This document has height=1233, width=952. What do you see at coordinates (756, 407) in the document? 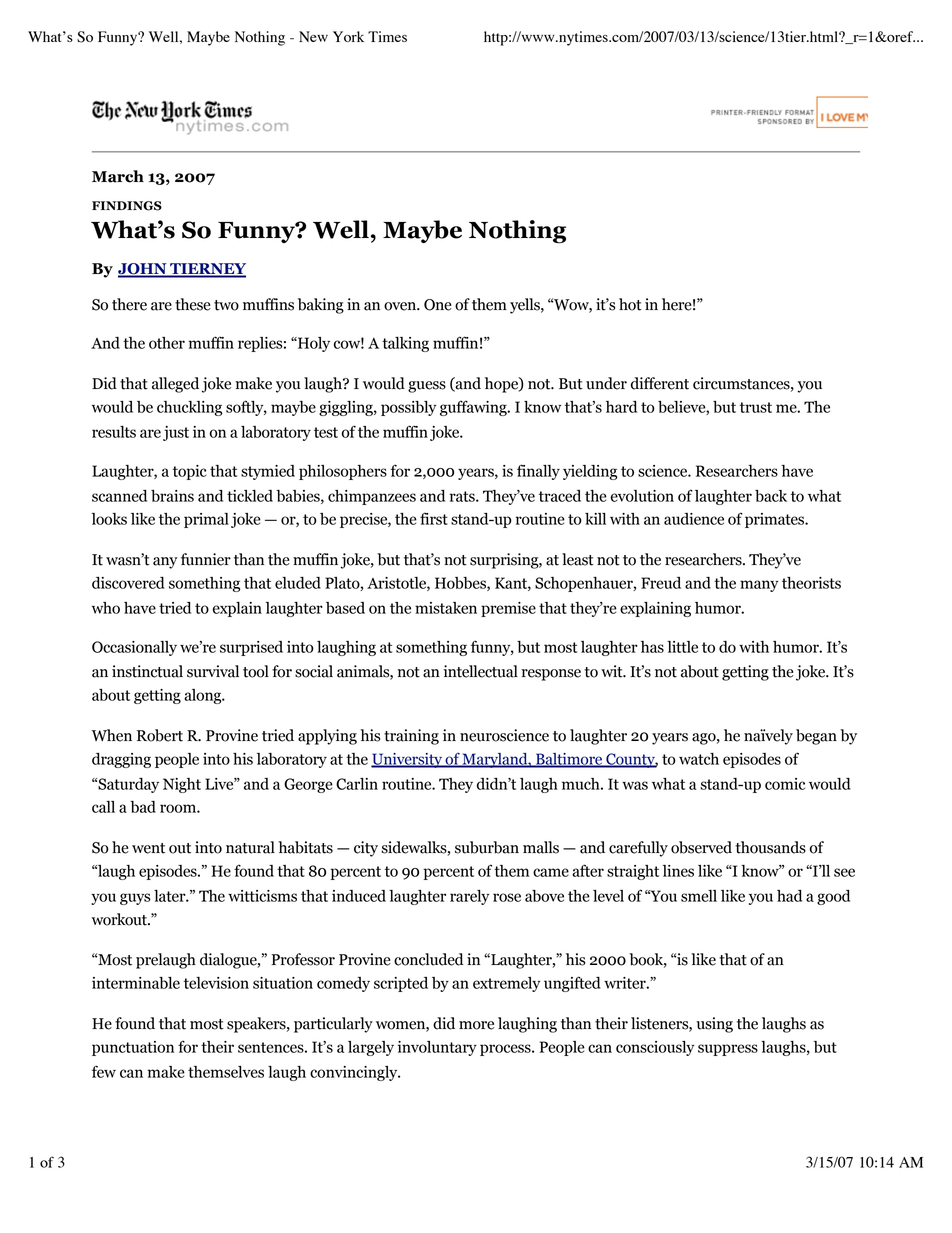
I see `trust` at bounding box center [756, 407].
